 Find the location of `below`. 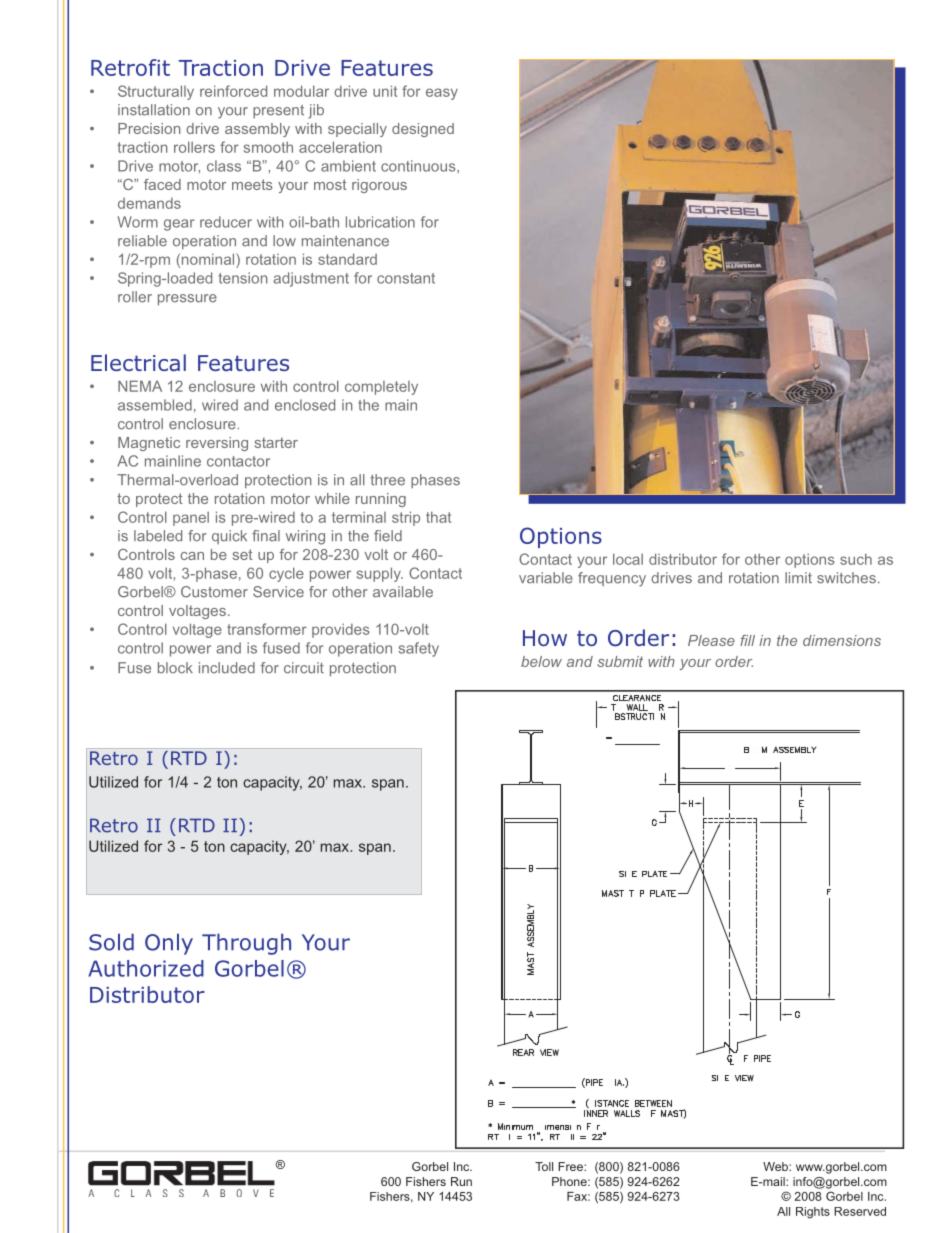

below is located at coordinates (541, 661).
